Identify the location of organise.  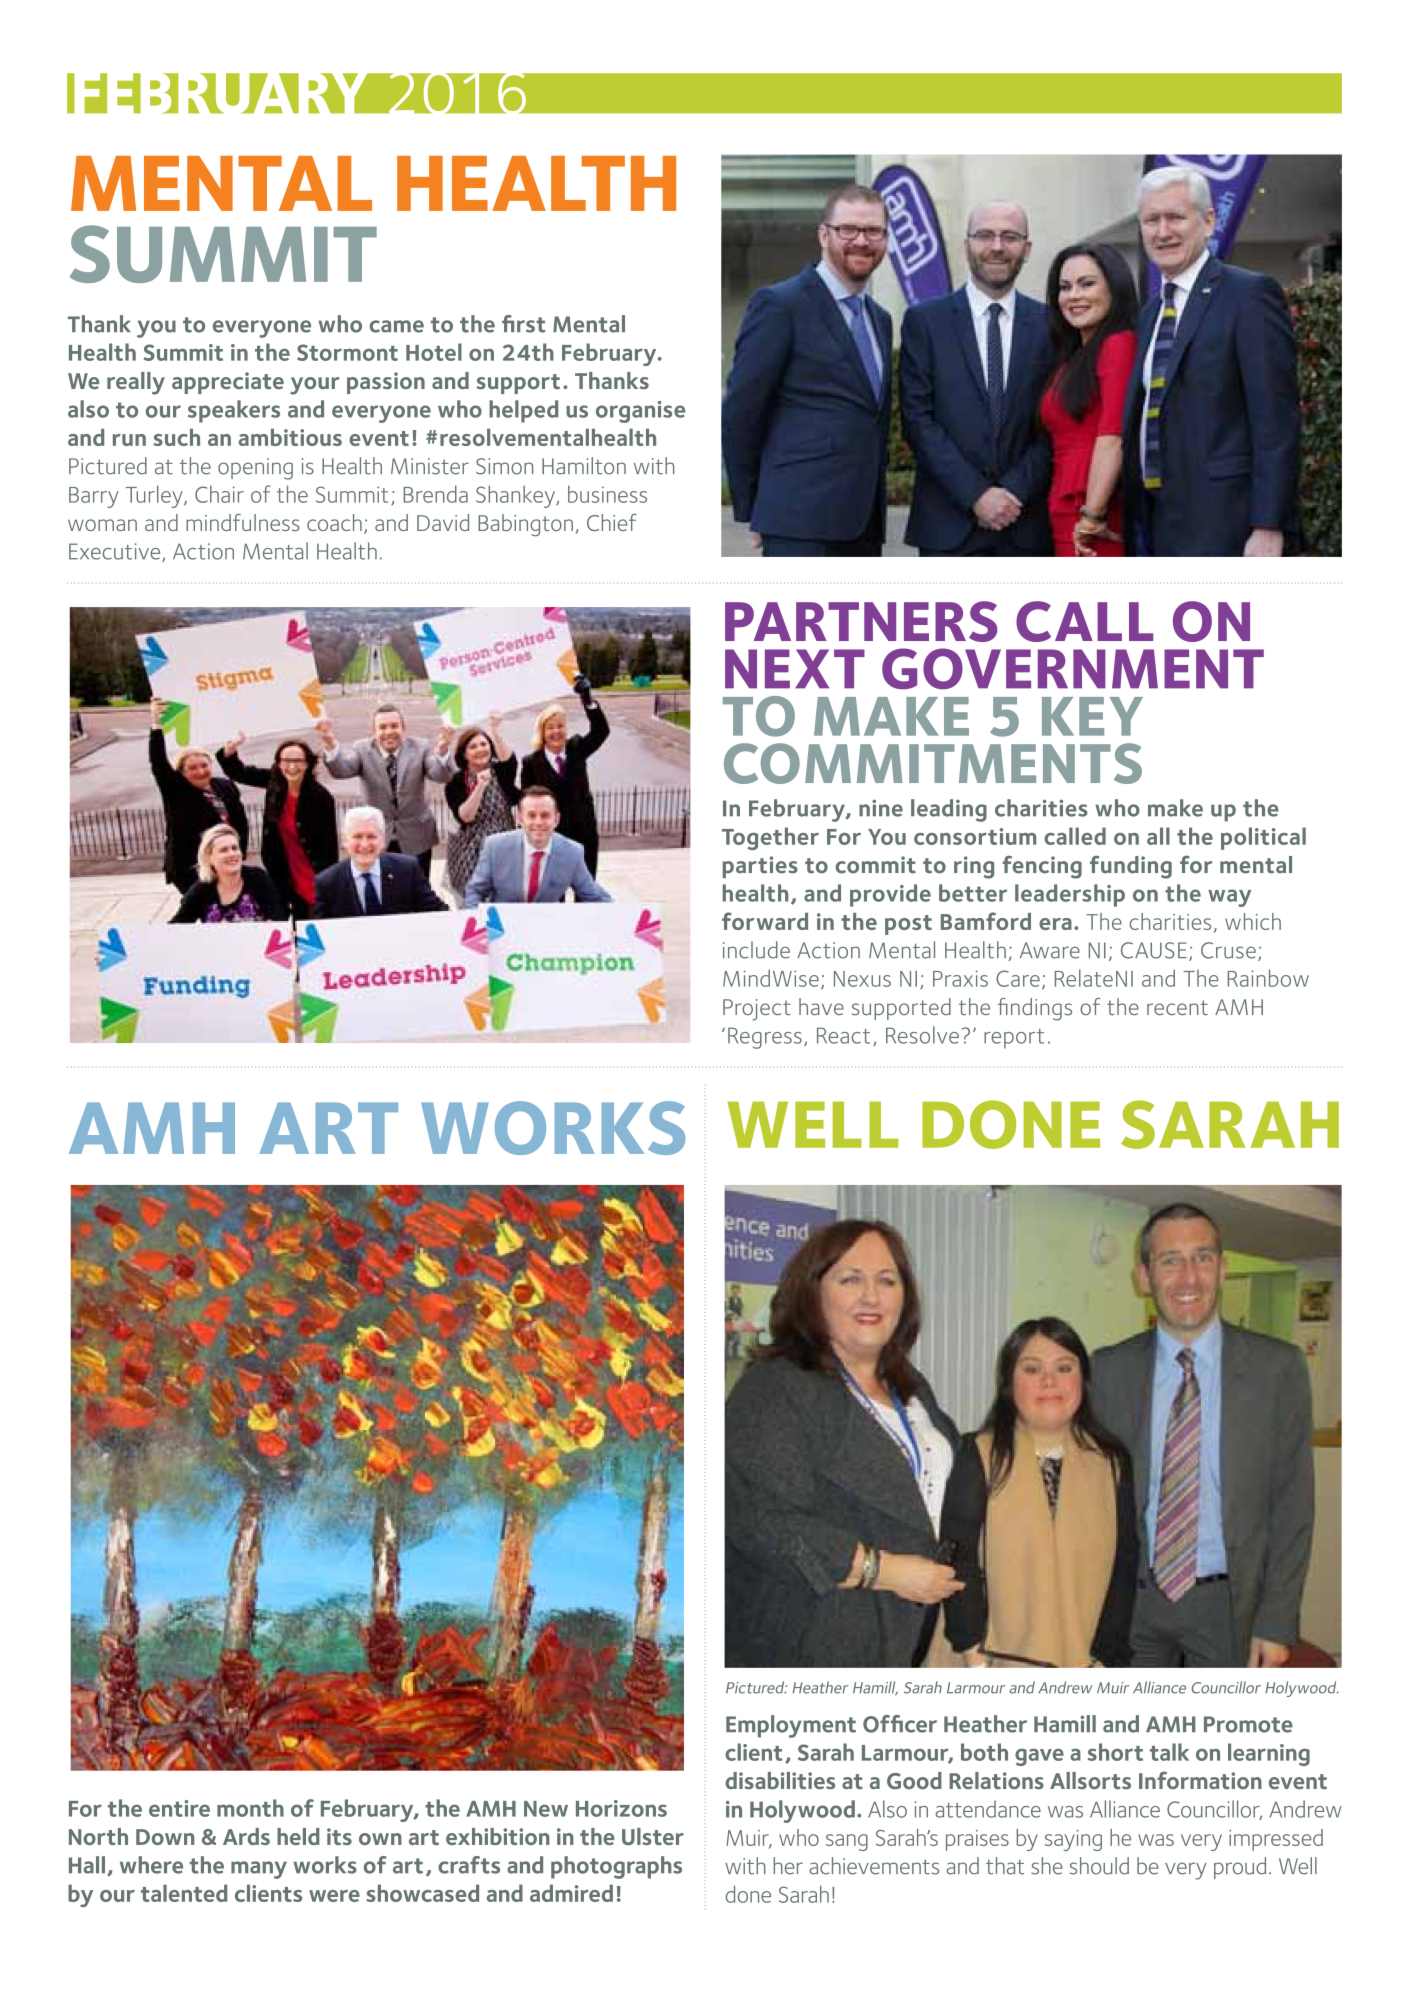
(640, 412).
